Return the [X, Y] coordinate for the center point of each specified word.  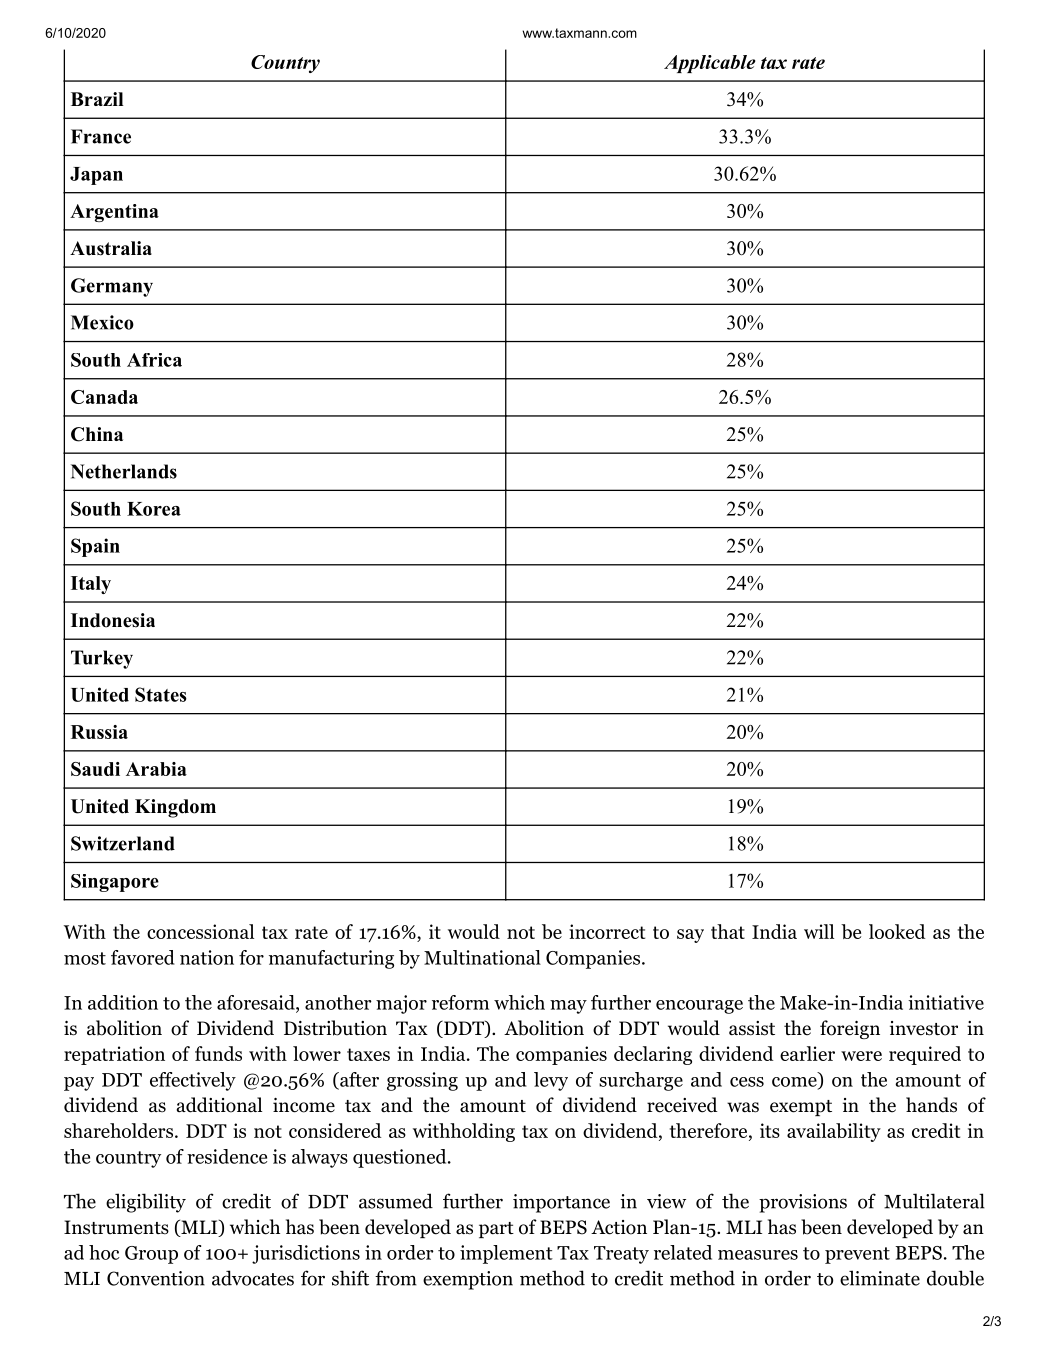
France [101, 136]
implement [506, 1254]
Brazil [97, 99]
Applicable [709, 64]
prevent [857, 1255]
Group [151, 1255]
